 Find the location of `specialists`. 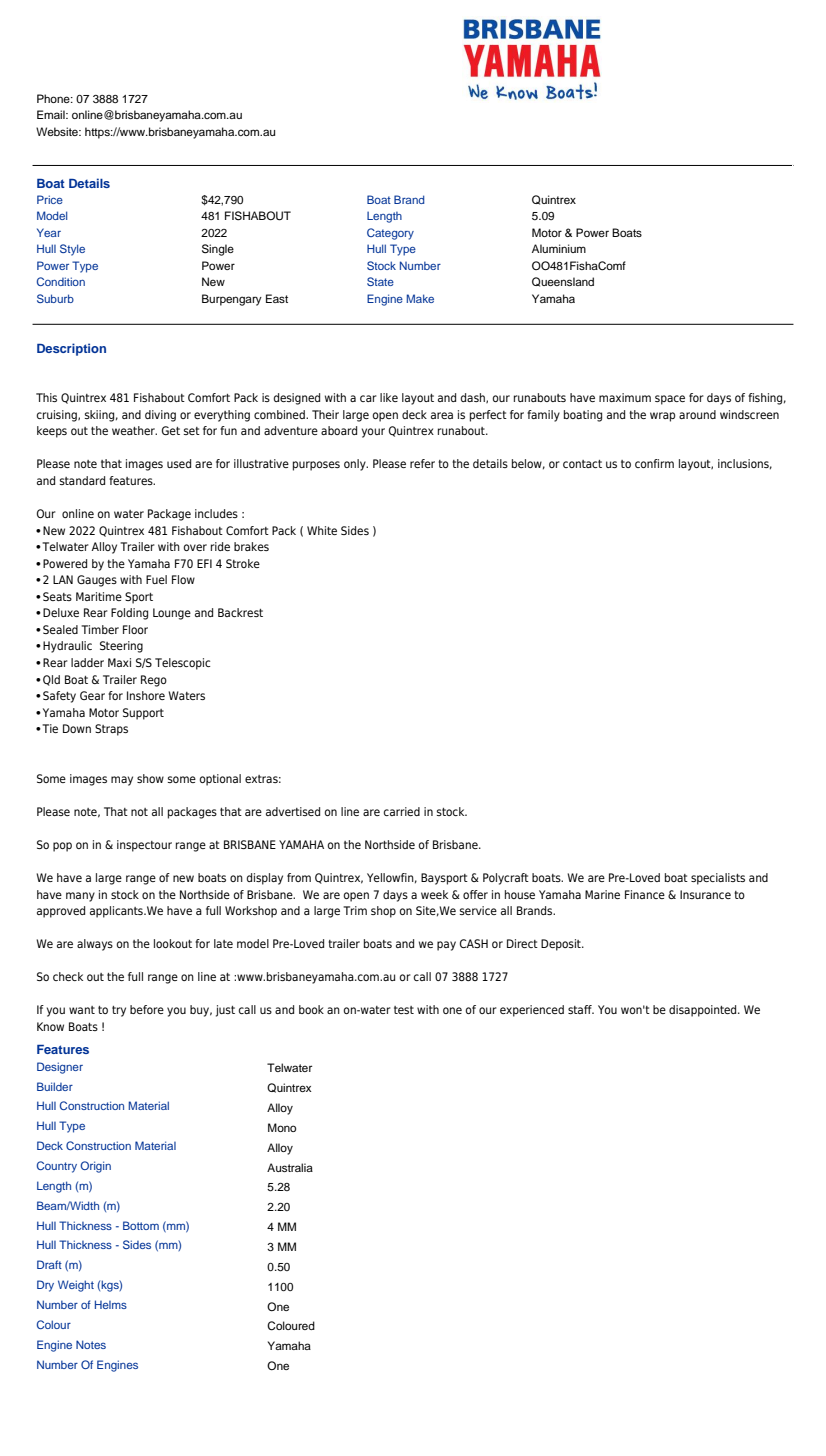

specialists is located at coordinates (718, 879).
